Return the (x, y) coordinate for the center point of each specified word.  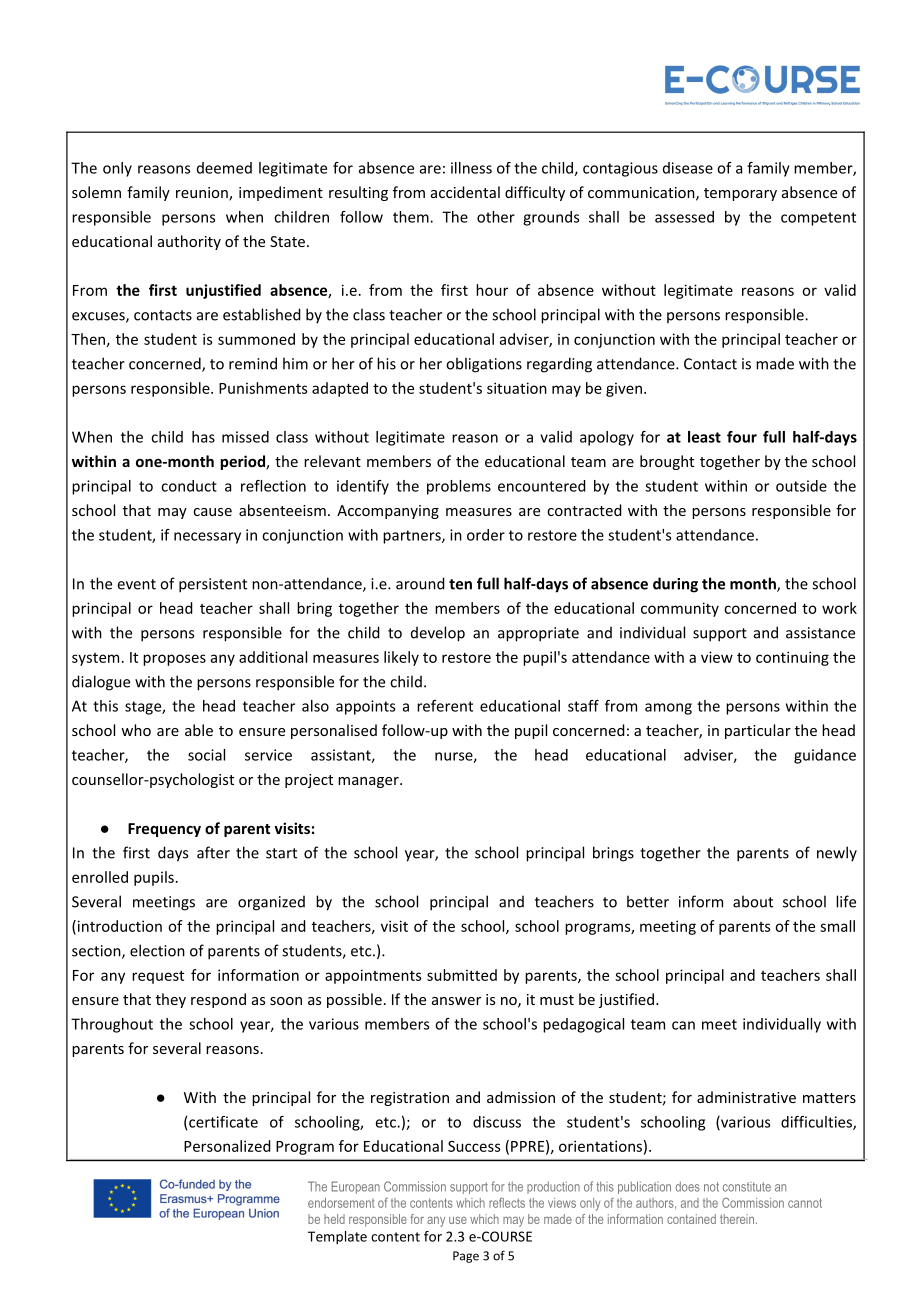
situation (517, 388)
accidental (465, 192)
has (203, 437)
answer (456, 1001)
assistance (820, 633)
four (742, 437)
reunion (203, 194)
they (171, 1000)
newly (837, 854)
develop (438, 634)
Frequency (164, 830)
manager (369, 782)
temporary (740, 194)
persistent (213, 585)
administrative (746, 1097)
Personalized (227, 1146)
